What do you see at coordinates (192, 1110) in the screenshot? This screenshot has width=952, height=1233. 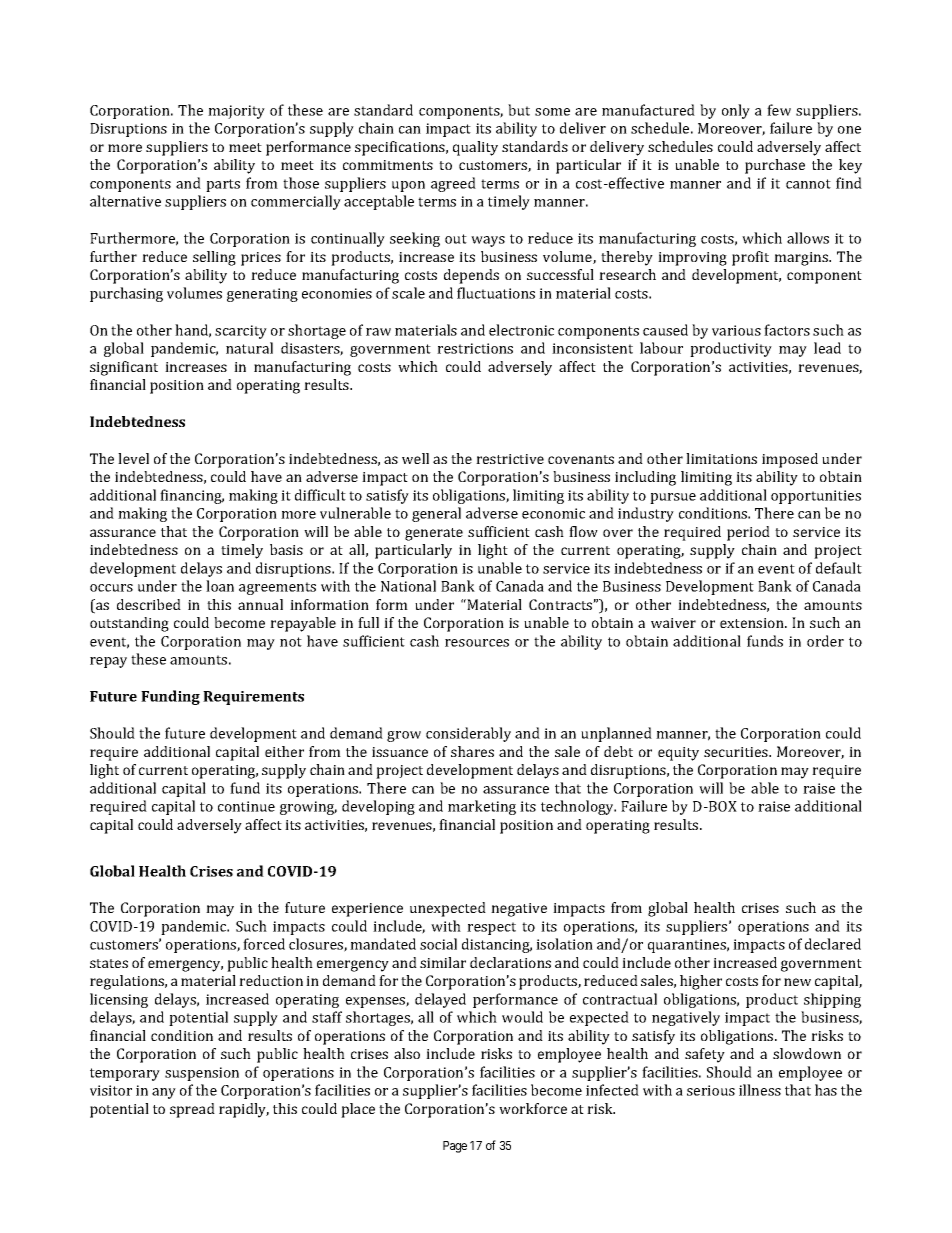 I see `spread` at bounding box center [192, 1110].
